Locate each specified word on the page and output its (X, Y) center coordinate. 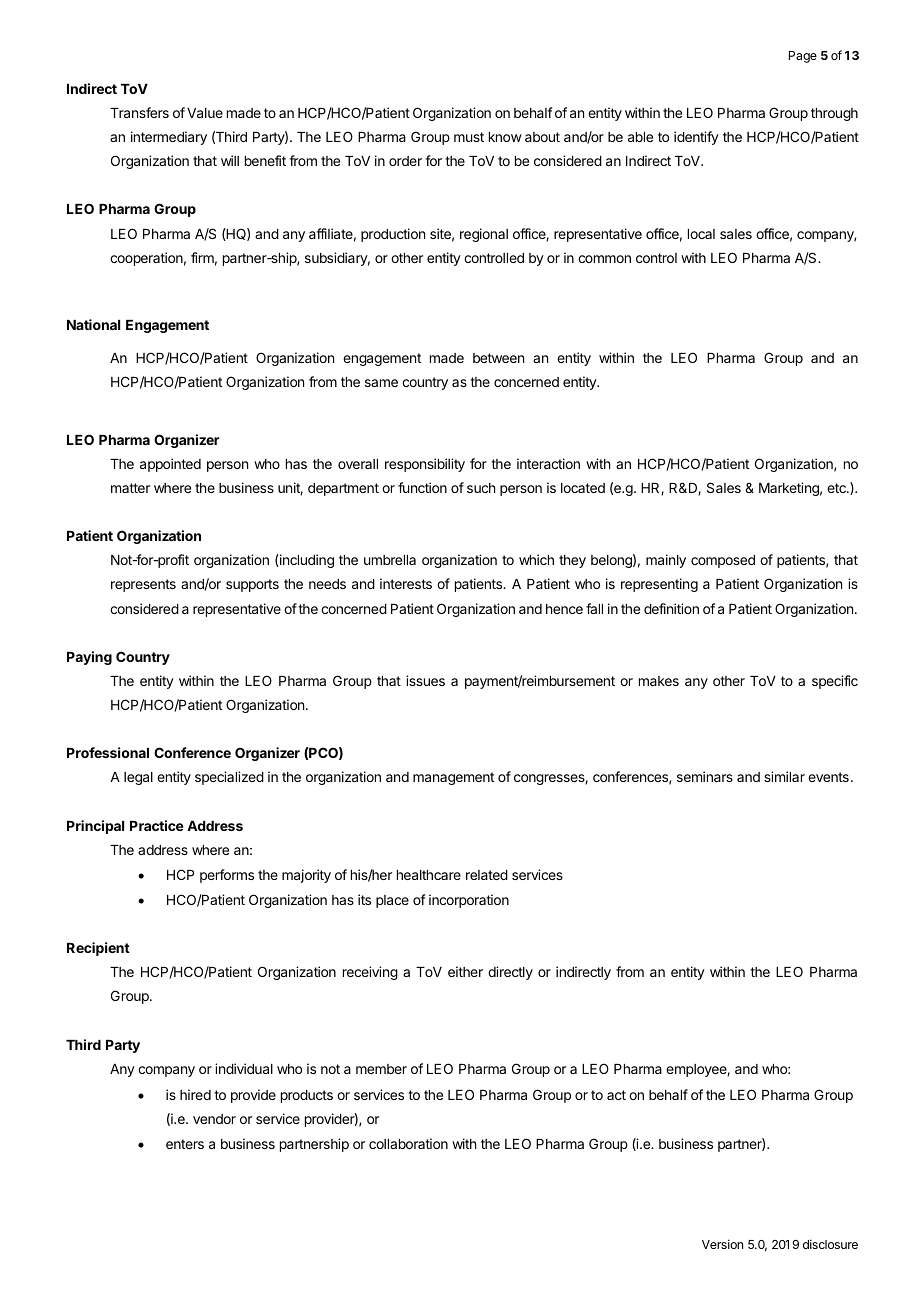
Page (803, 57)
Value (205, 113)
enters (185, 1144)
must (469, 137)
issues (425, 680)
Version (722, 1244)
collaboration (408, 1143)
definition (671, 608)
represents (143, 585)
